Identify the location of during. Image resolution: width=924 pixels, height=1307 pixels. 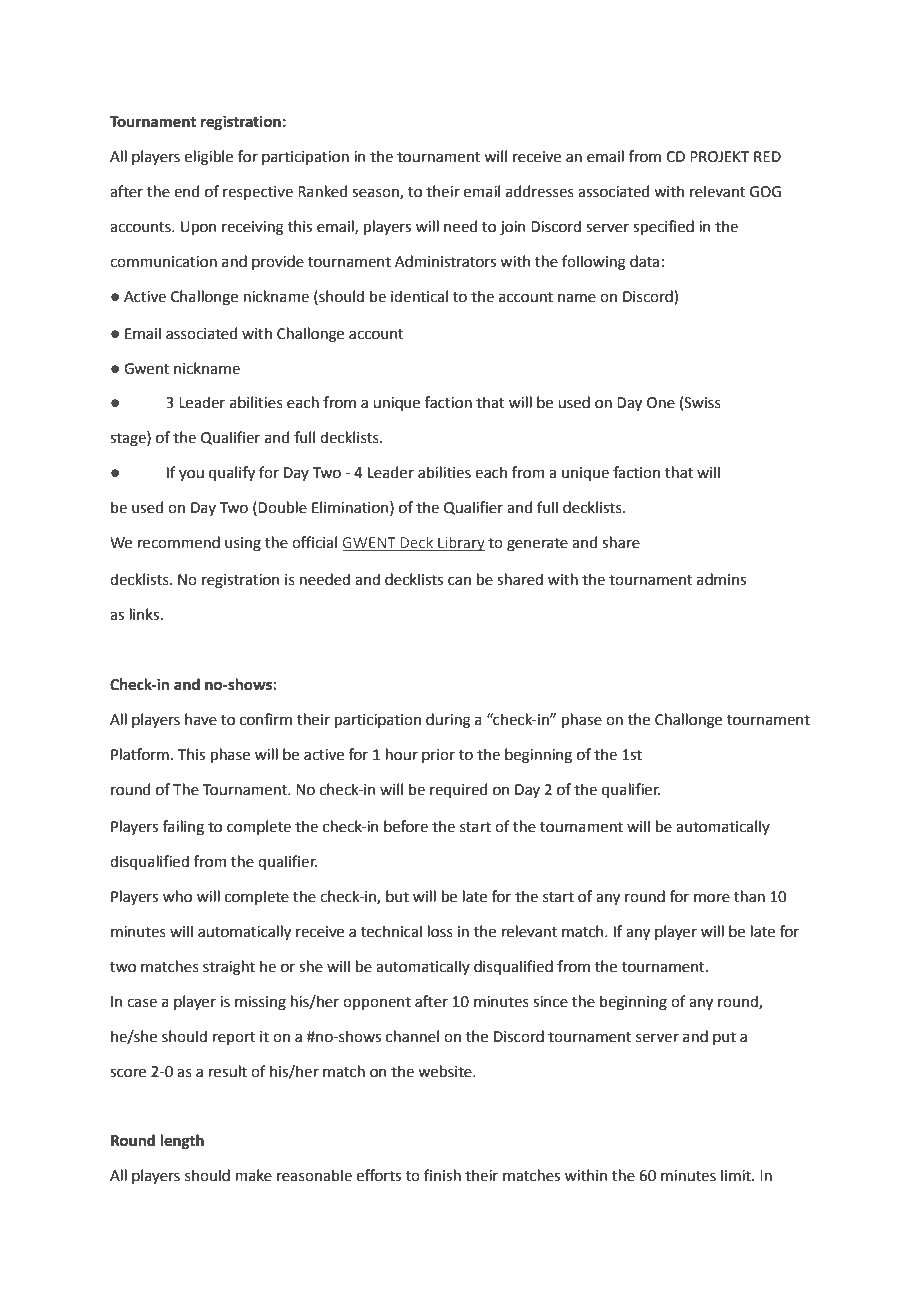
(448, 721).
